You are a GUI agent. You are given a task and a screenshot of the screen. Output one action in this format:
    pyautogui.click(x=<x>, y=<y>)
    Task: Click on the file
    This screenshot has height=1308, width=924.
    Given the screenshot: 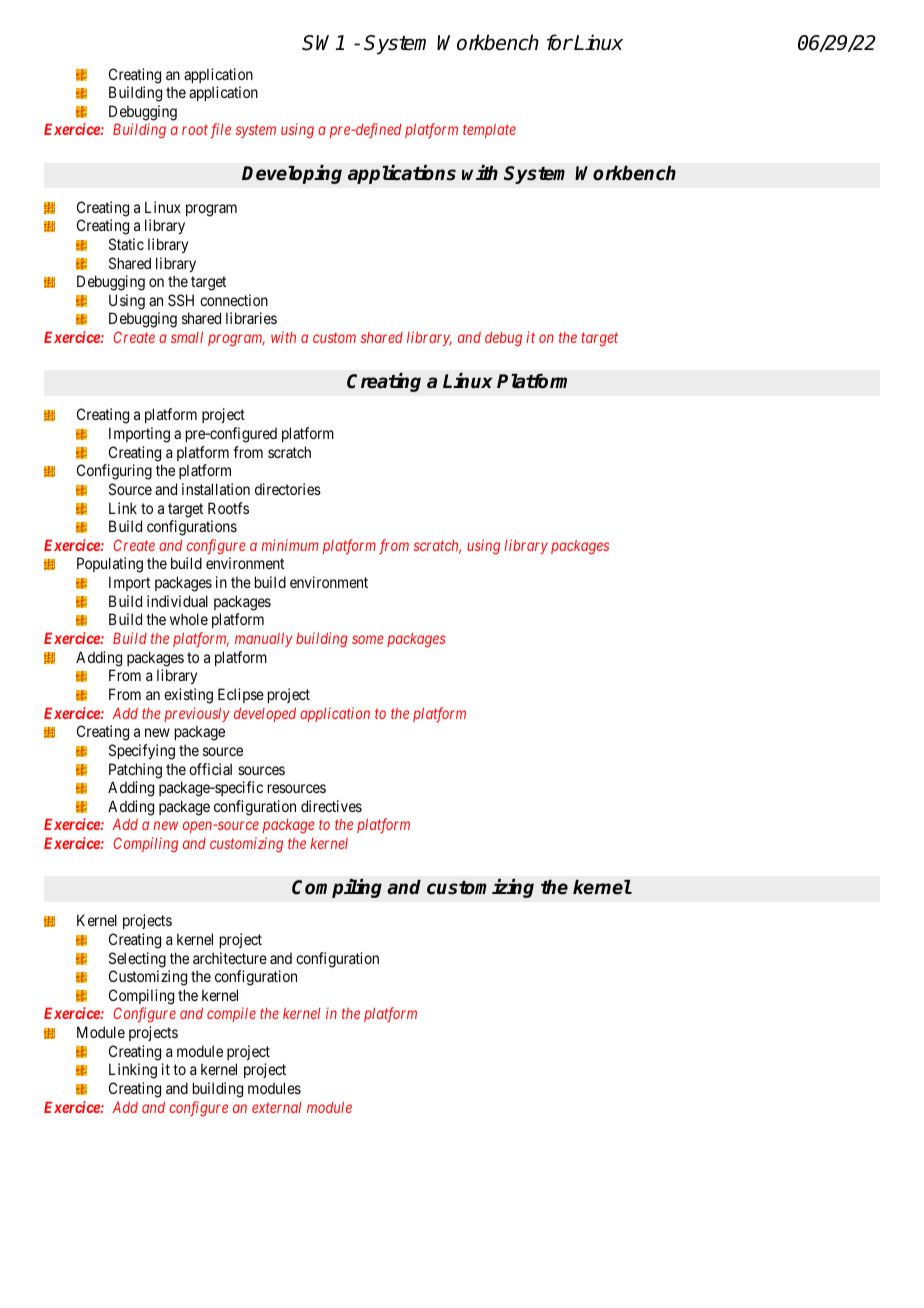 What is the action you would take?
    pyautogui.click(x=220, y=131)
